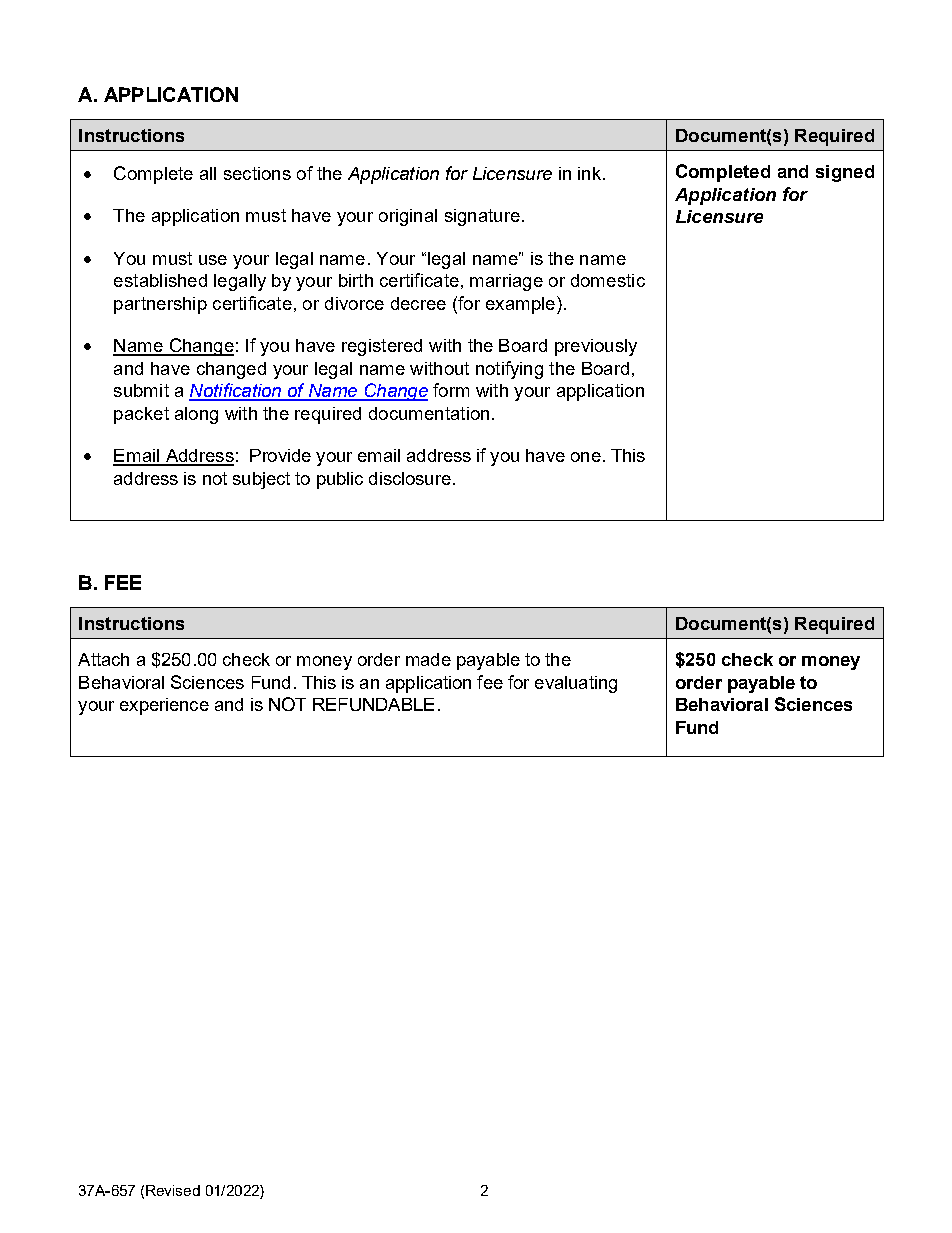 The height and width of the screenshot is (1233, 952). Describe the element at coordinates (103, 659) in the screenshot. I see `Attach` at that location.
